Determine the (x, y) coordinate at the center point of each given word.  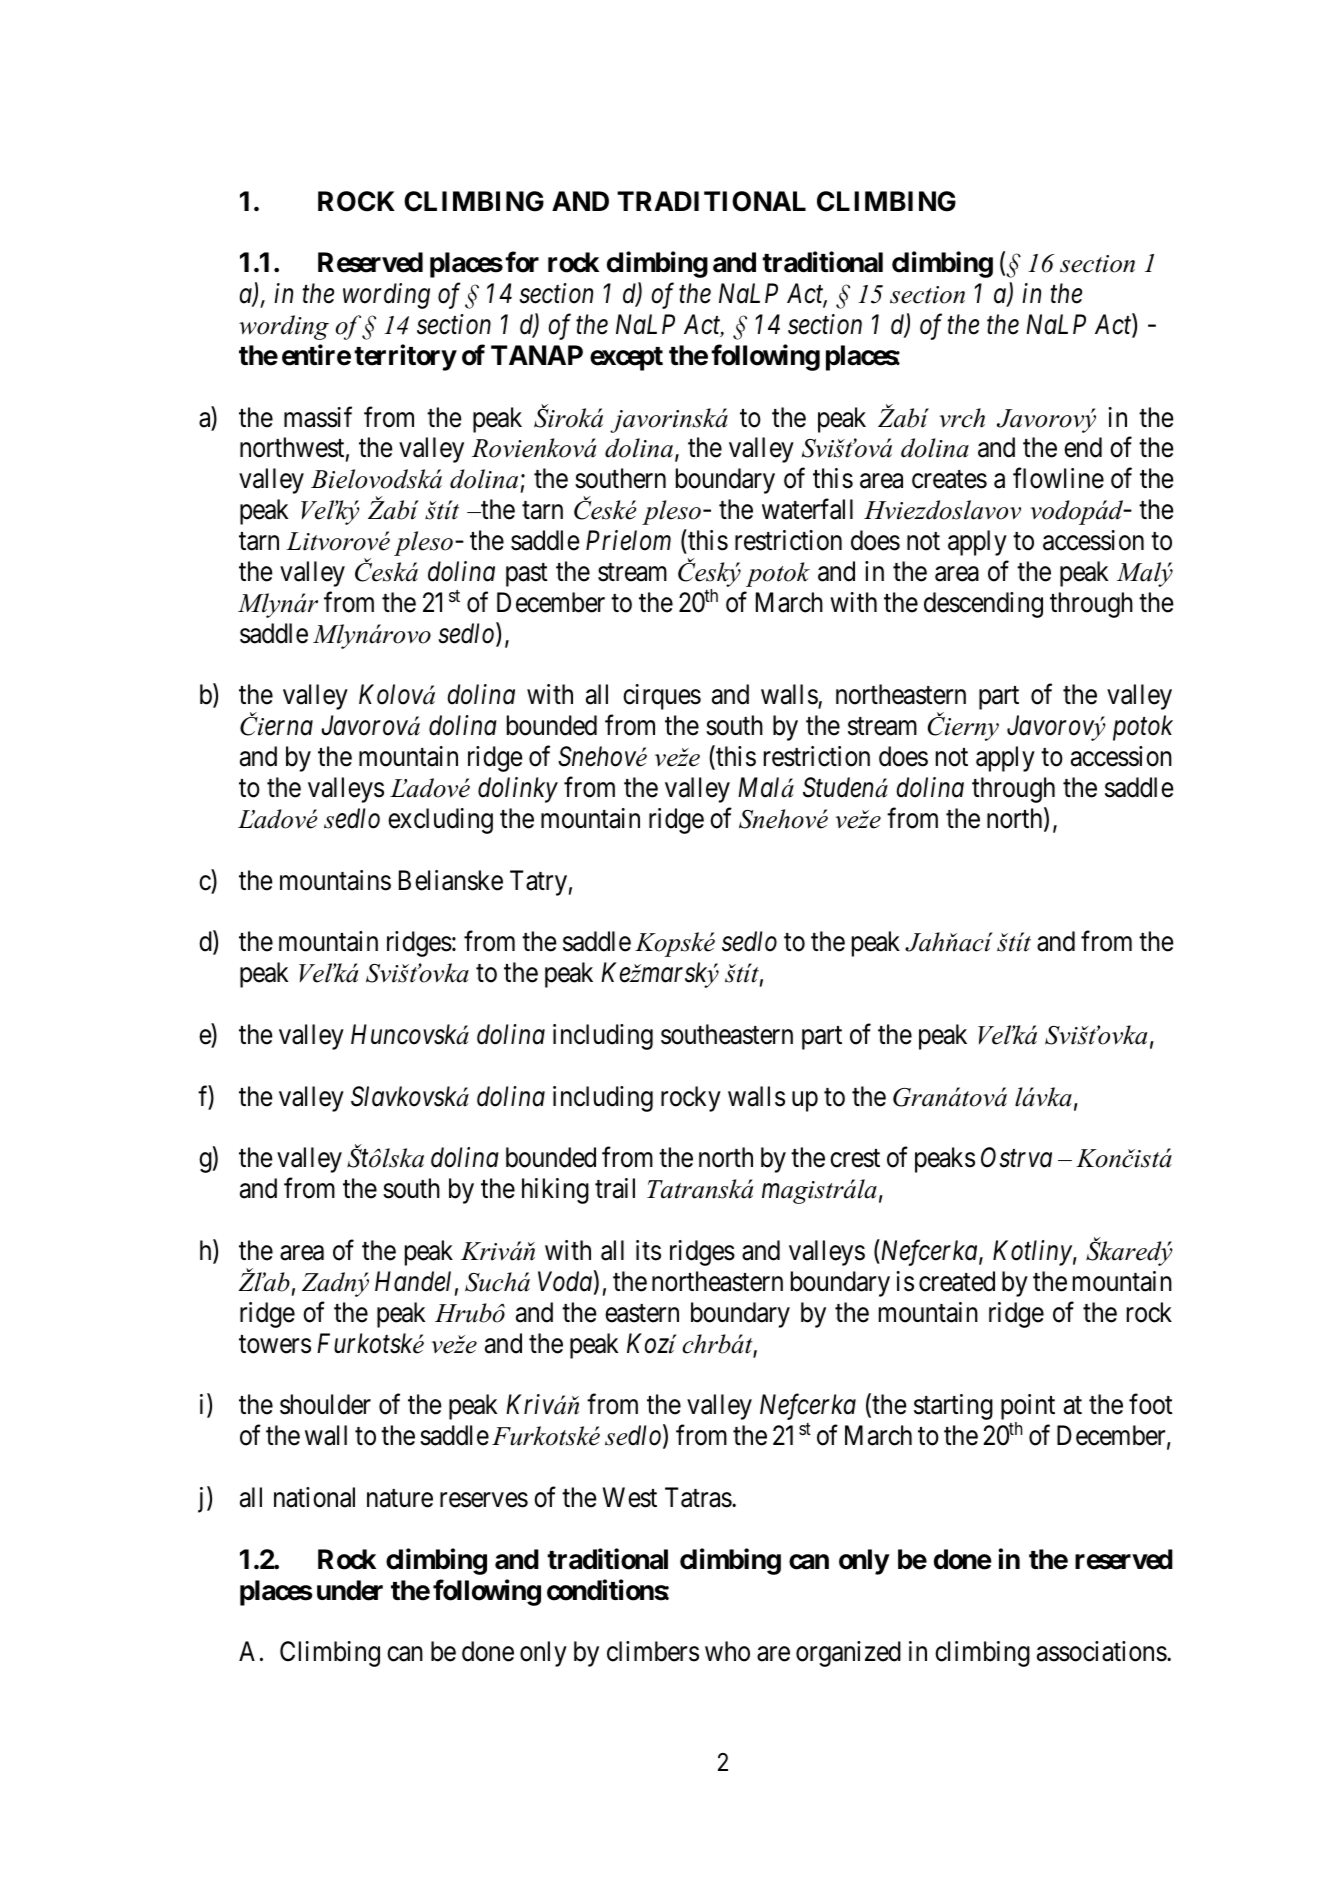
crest (855, 1159)
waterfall (807, 509)
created (957, 1281)
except (626, 359)
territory (405, 357)
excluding (440, 821)
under (350, 1590)
